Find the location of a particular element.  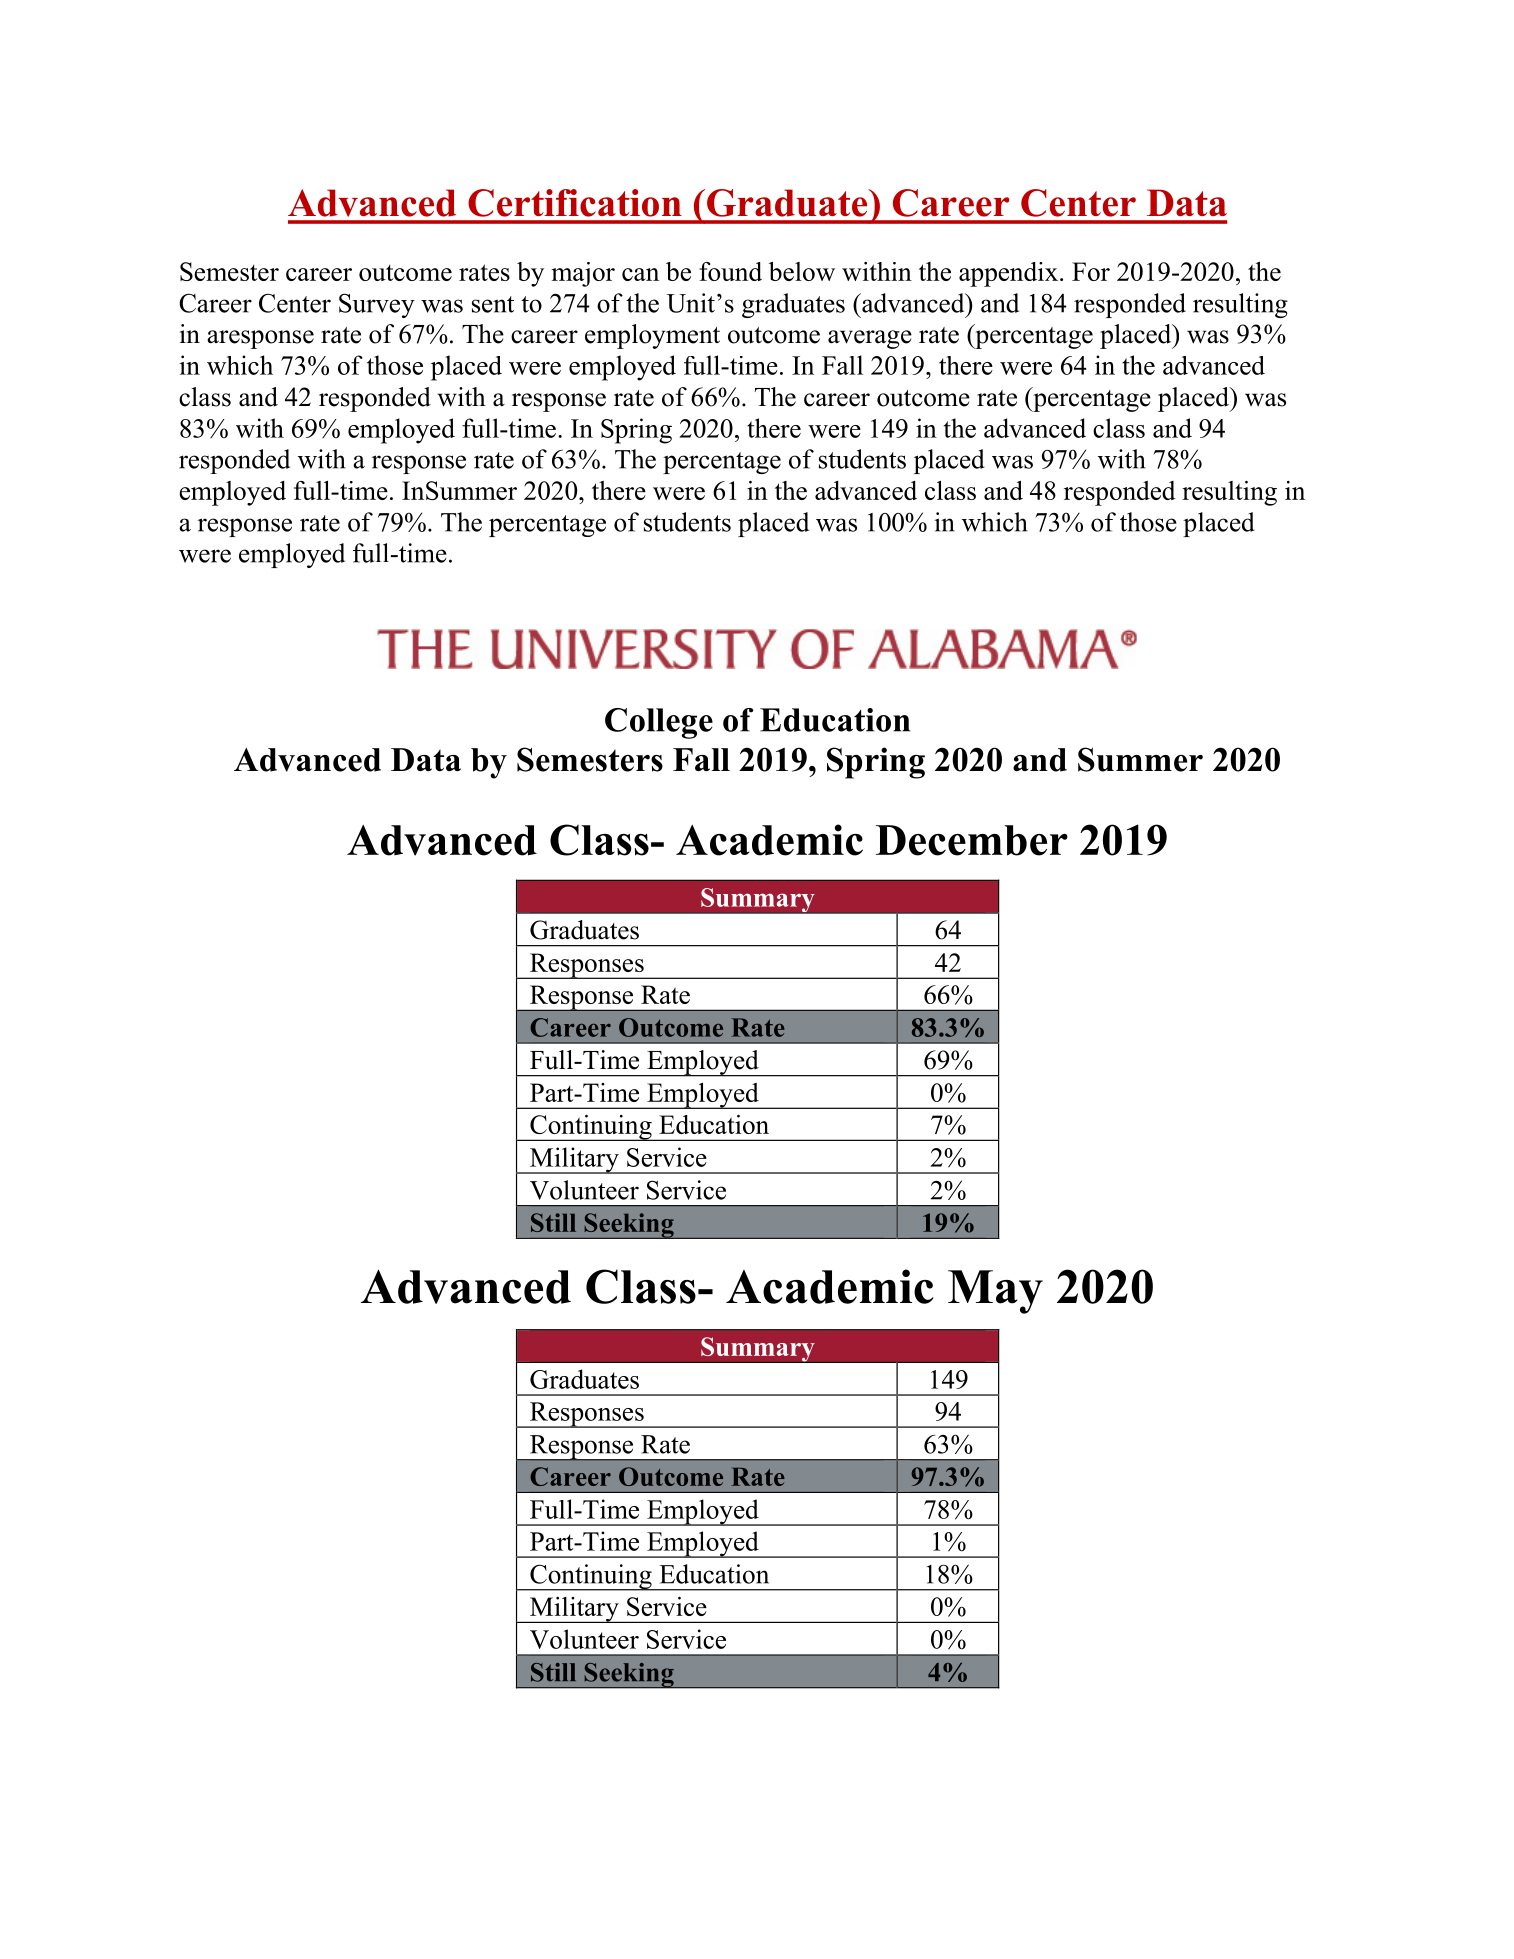

major is located at coordinates (583, 274).
